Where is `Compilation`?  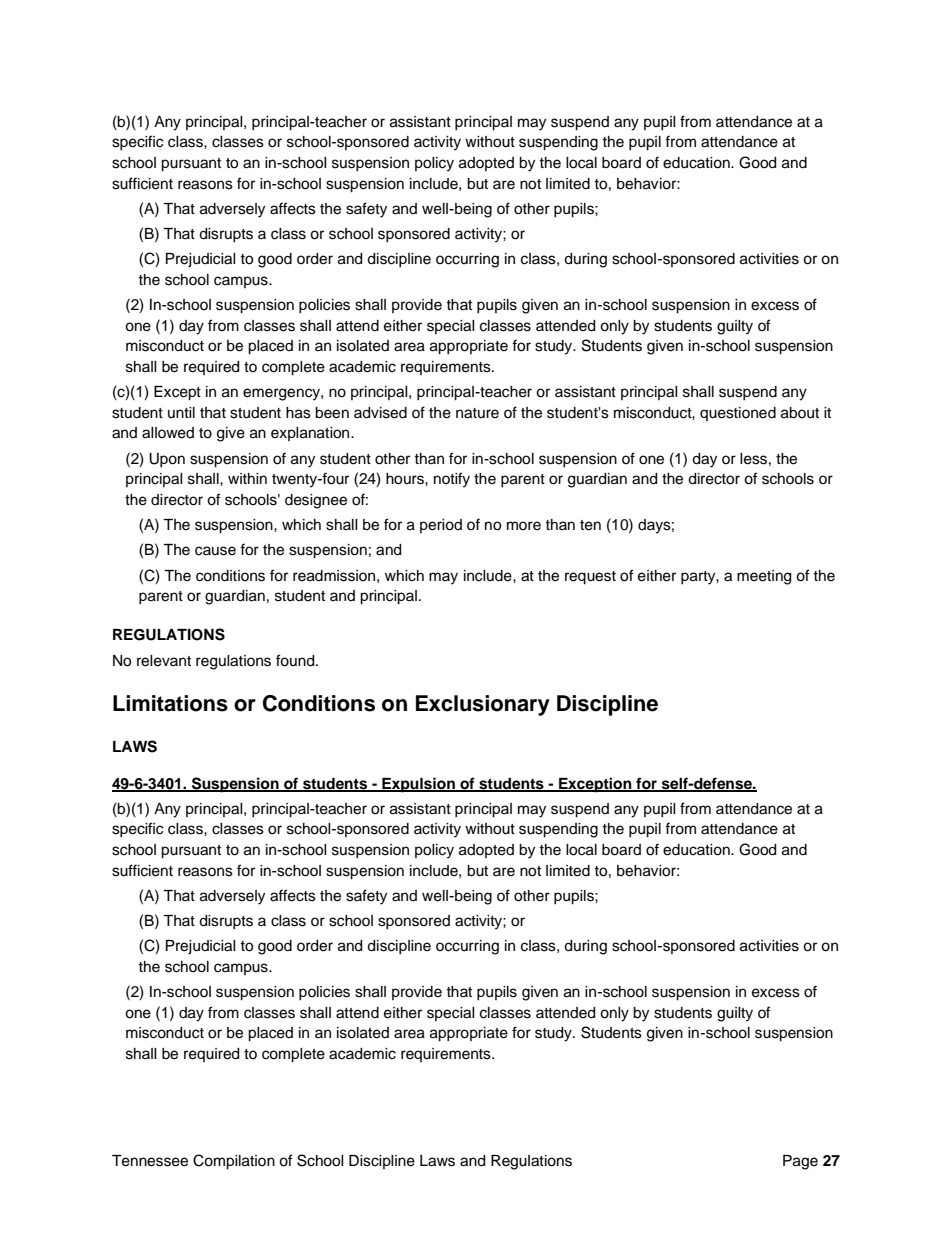 Compilation is located at coordinates (234, 1162).
